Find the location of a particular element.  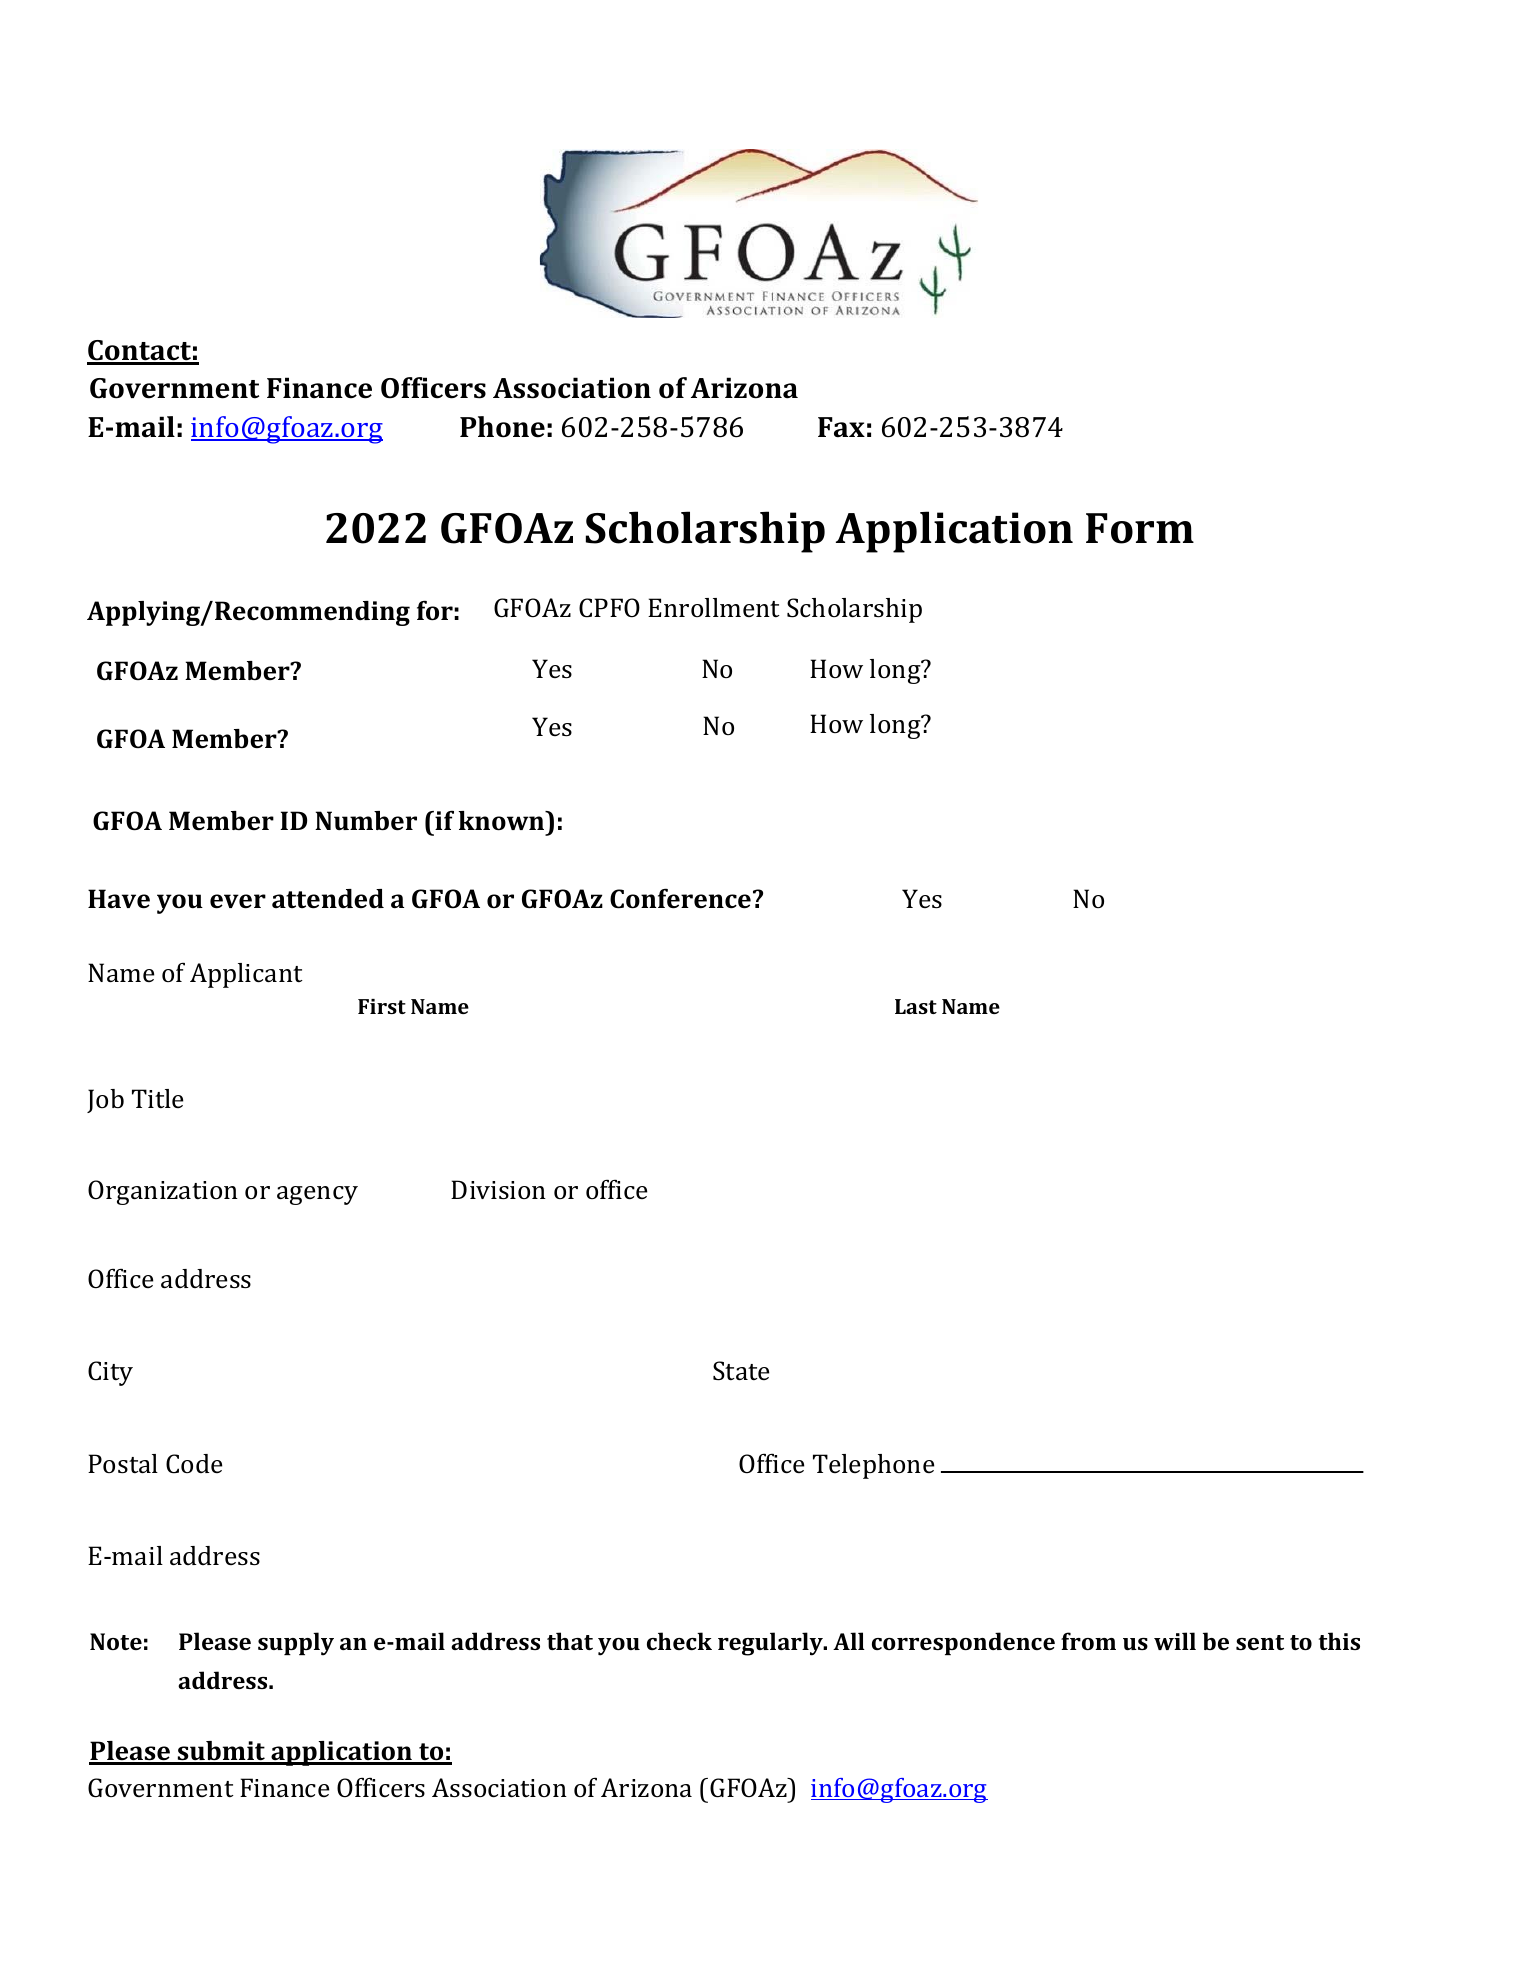

regularly is located at coordinates (771, 1644).
